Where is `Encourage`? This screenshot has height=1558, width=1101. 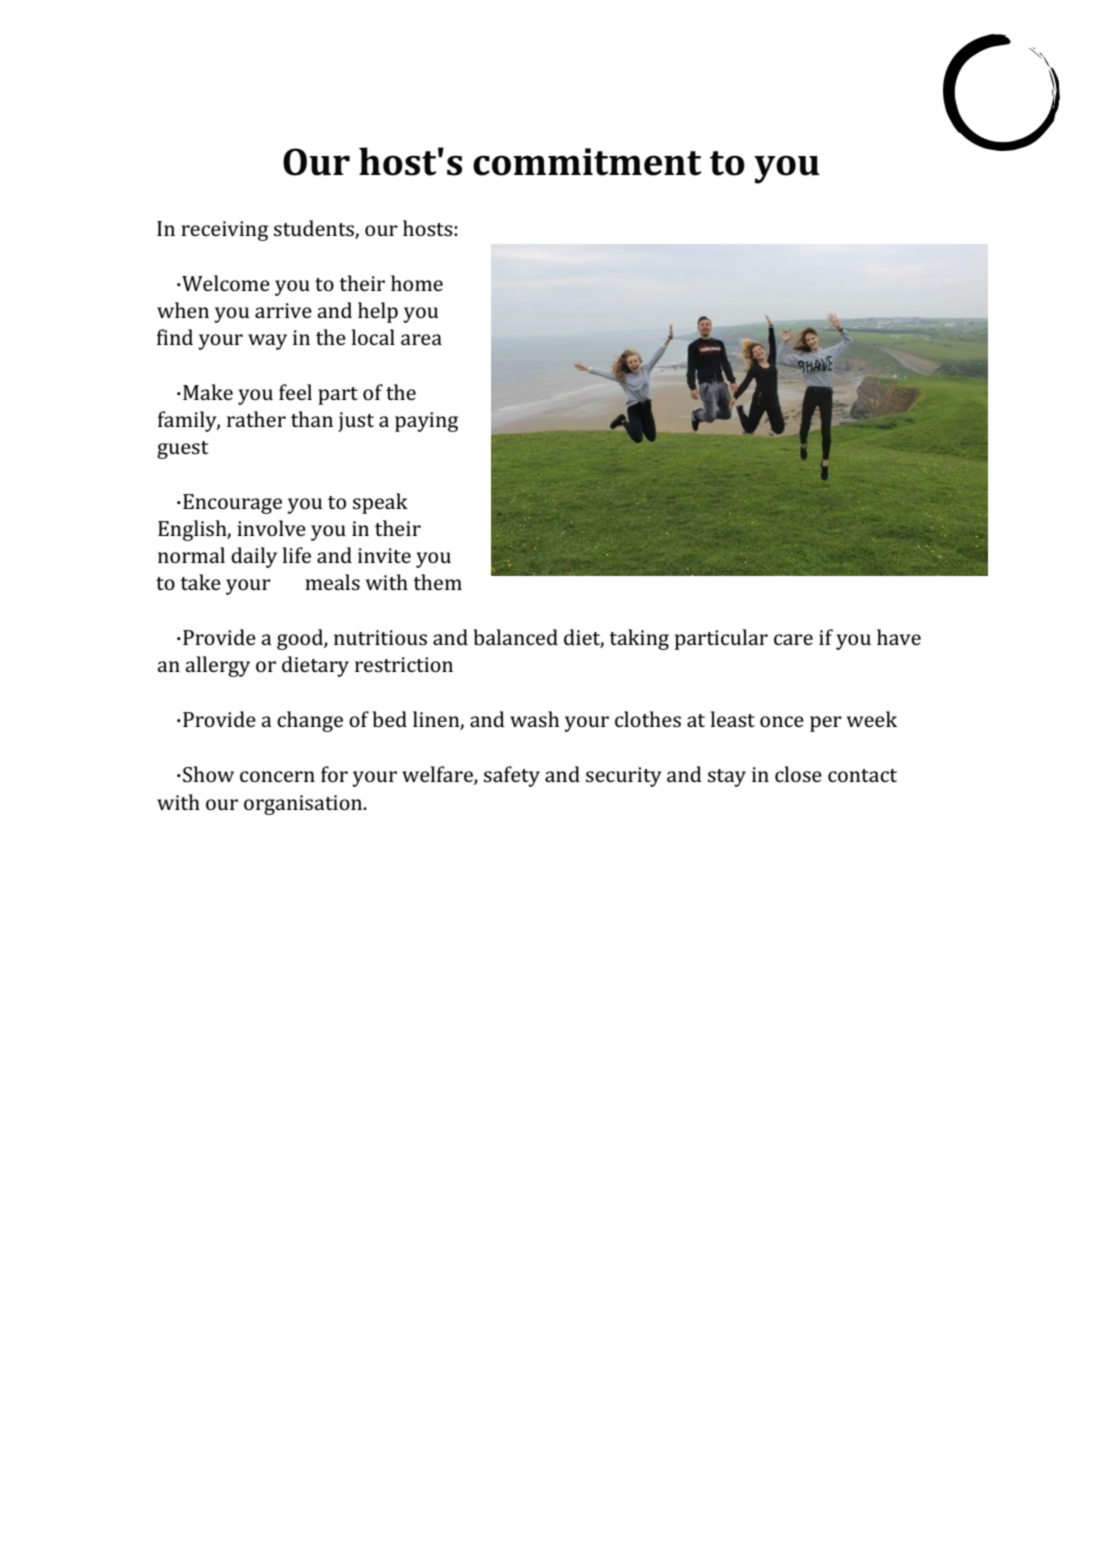
Encourage is located at coordinates (232, 504).
